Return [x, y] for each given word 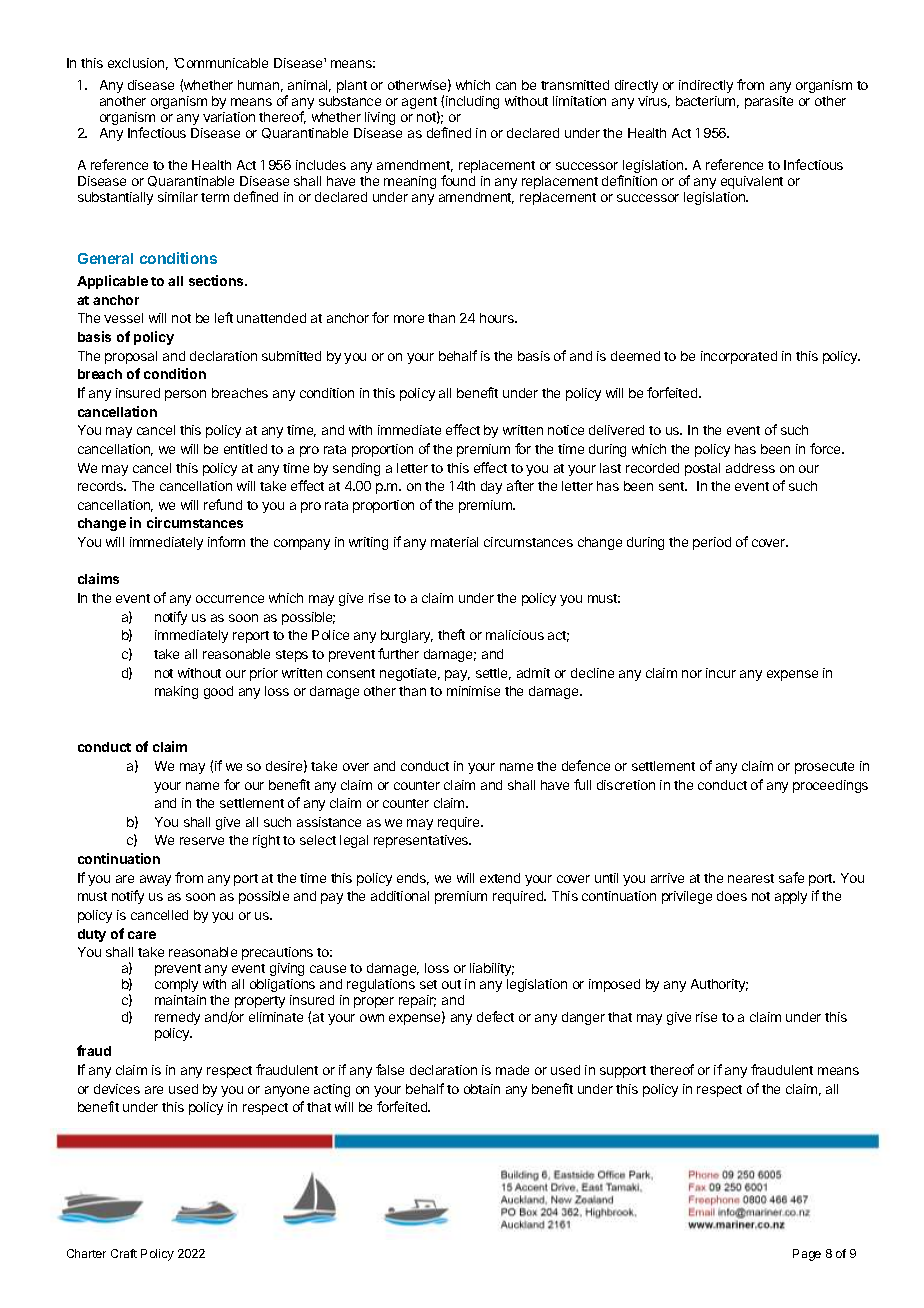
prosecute [824, 768]
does [732, 896]
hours [498, 318]
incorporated [739, 357]
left [224, 317]
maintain [180, 1000]
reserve [202, 841]
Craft [124, 1253]
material [454, 542]
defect [495, 1016]
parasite [769, 102]
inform [226, 541]
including [472, 102]
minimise [473, 691]
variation [229, 117]
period [712, 543]
